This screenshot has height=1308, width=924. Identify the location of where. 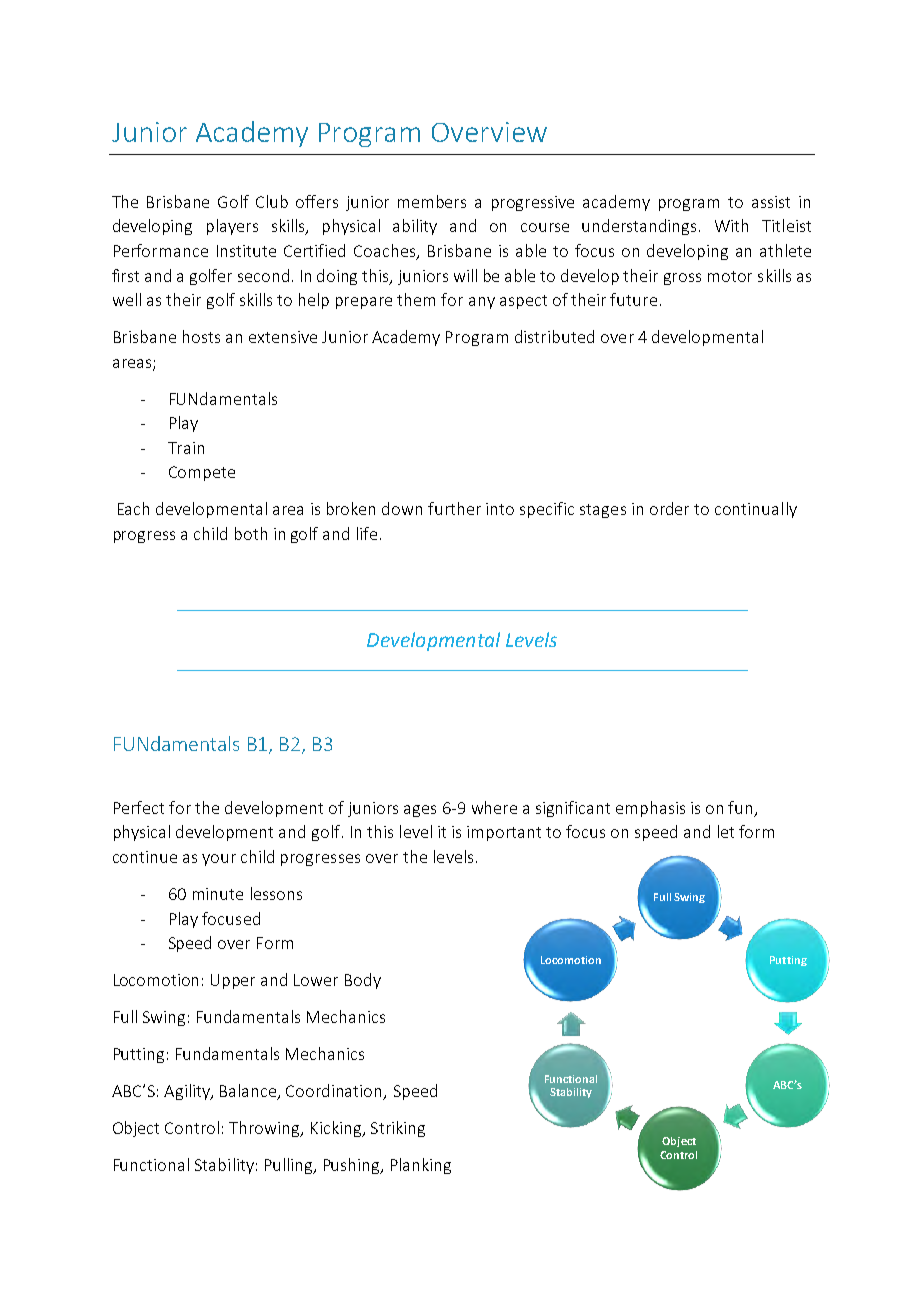
(494, 807).
